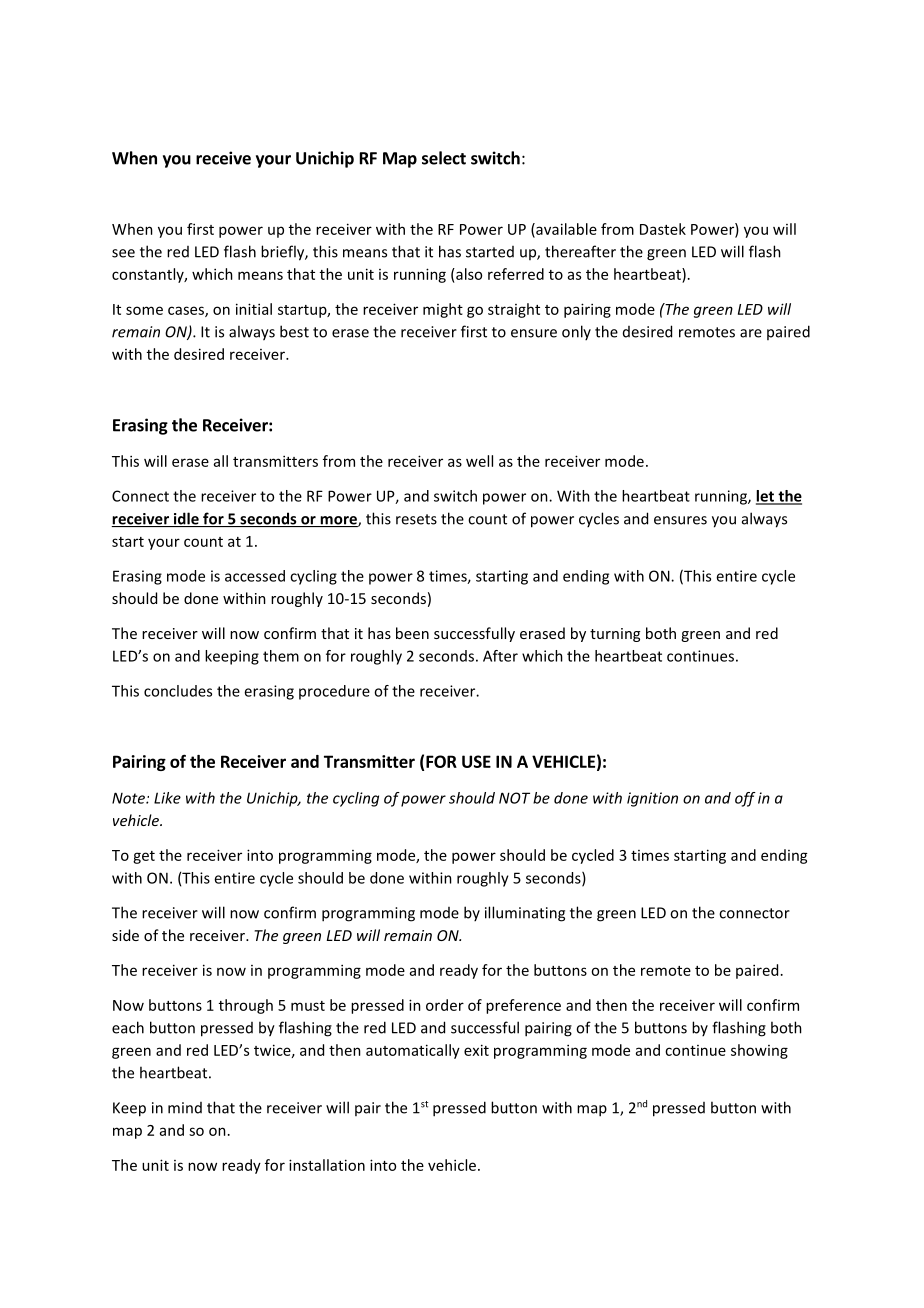  I want to click on select, so click(444, 158).
